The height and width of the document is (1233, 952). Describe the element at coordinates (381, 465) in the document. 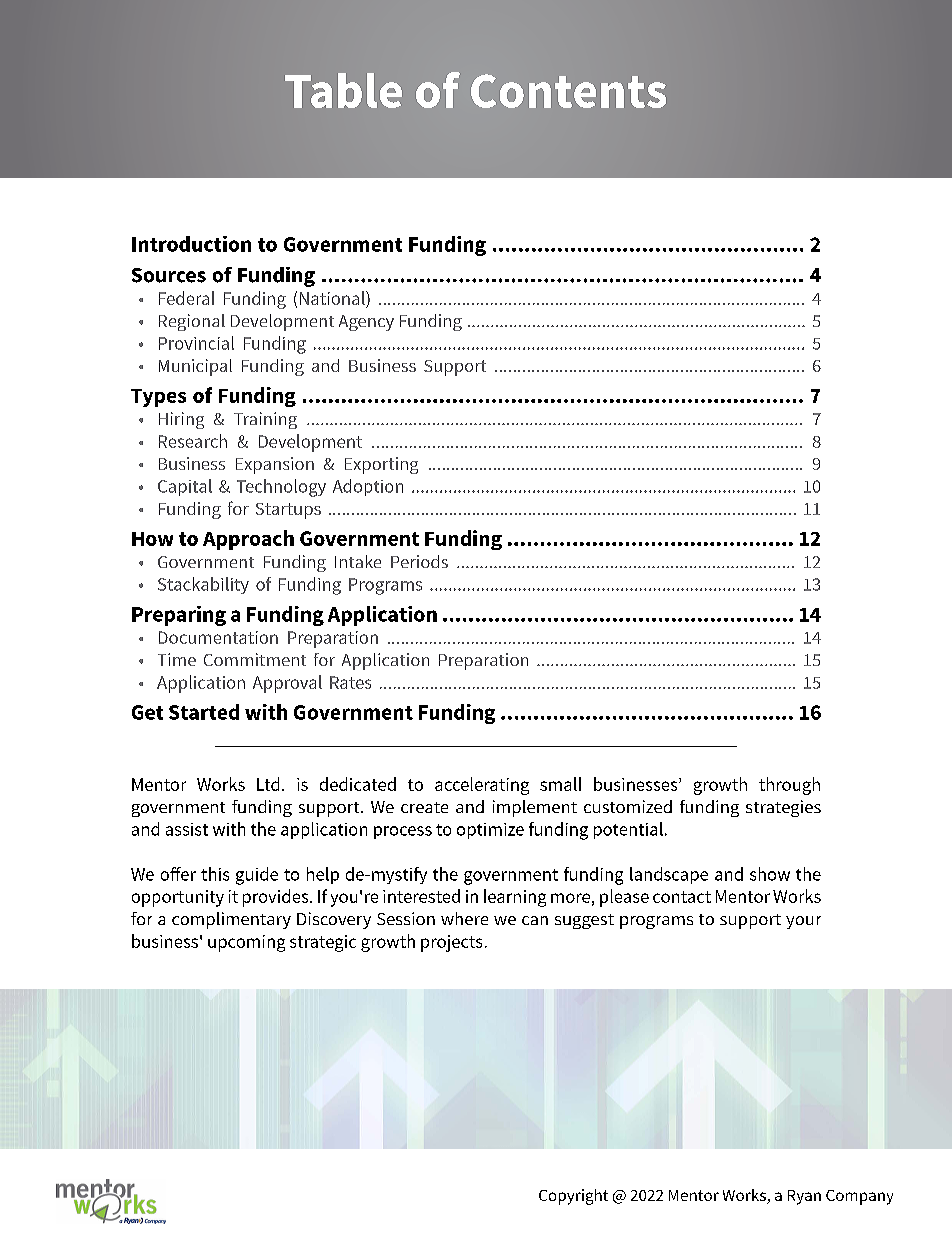

I see `Exporting` at that location.
